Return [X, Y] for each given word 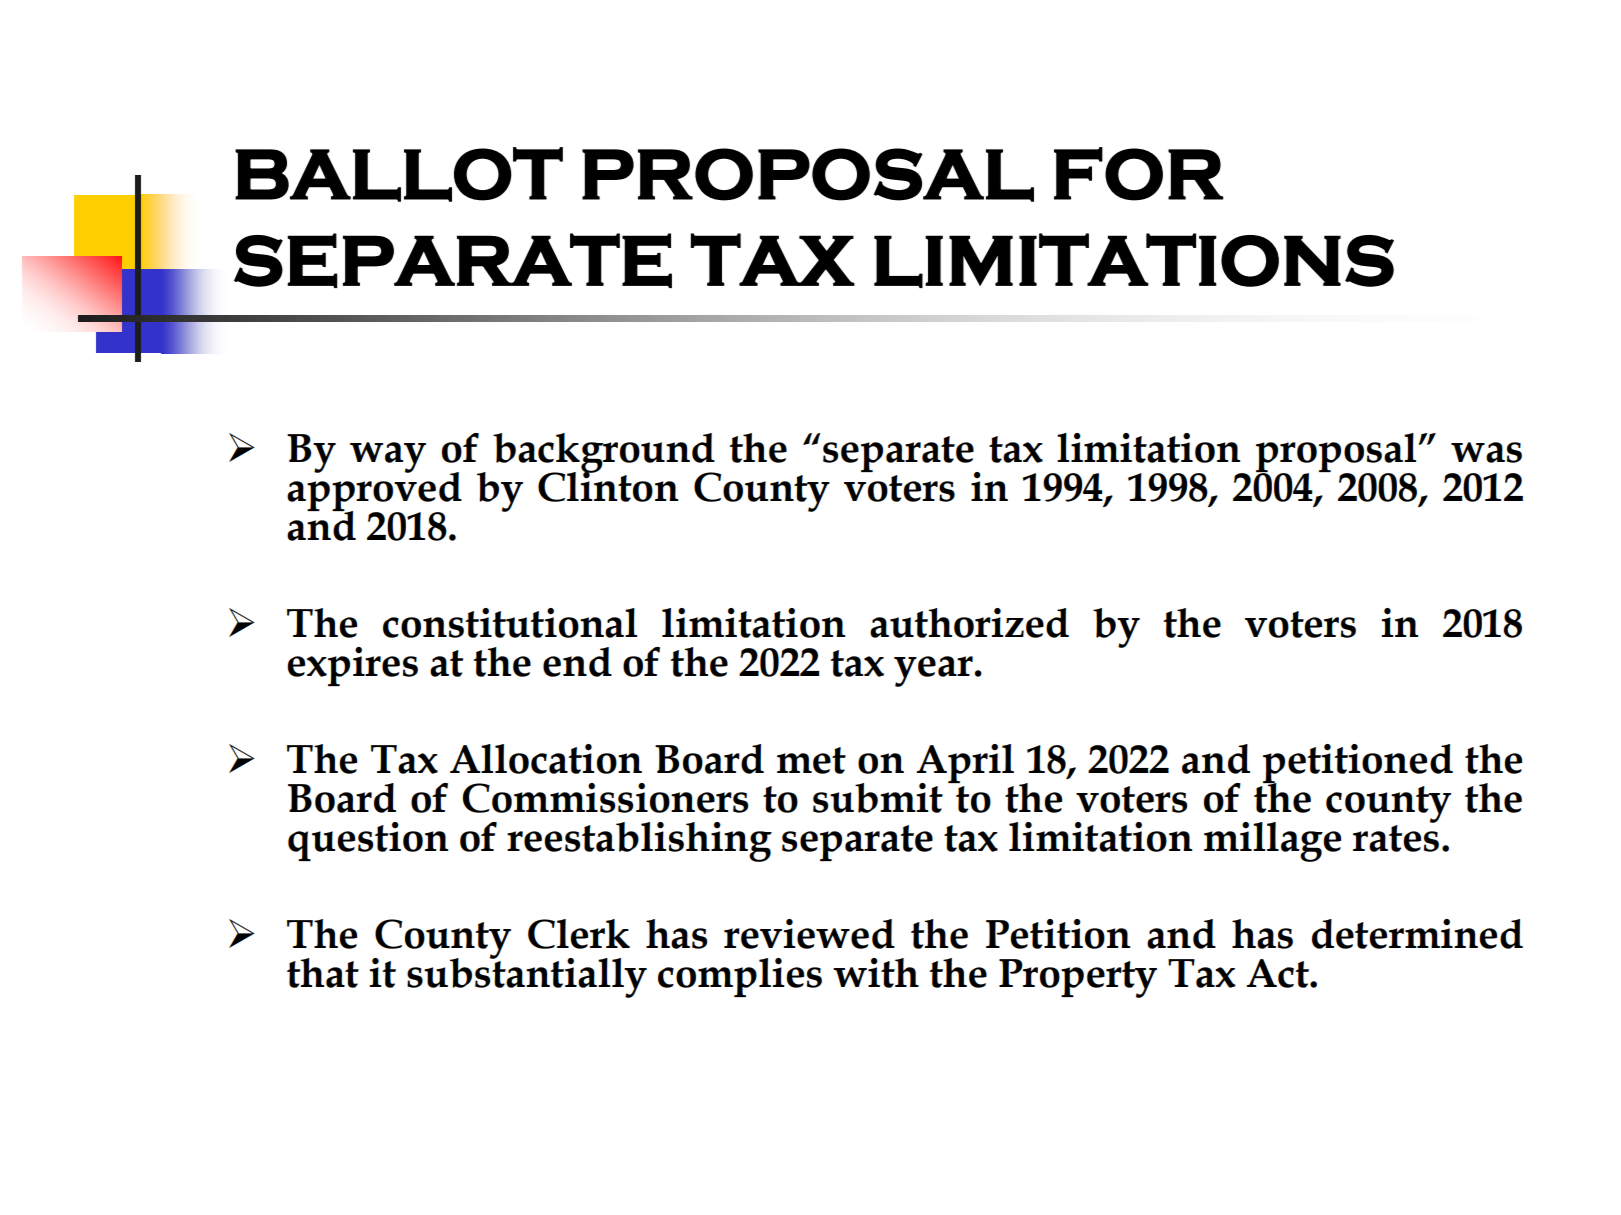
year [933, 671]
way [388, 457]
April [965, 765]
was [1486, 452]
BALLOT [399, 174]
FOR [1138, 174]
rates [1396, 838]
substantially [527, 976]
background [605, 454]
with [876, 973]
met [811, 760]
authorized [969, 623]
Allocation [546, 759]
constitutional [510, 623]
